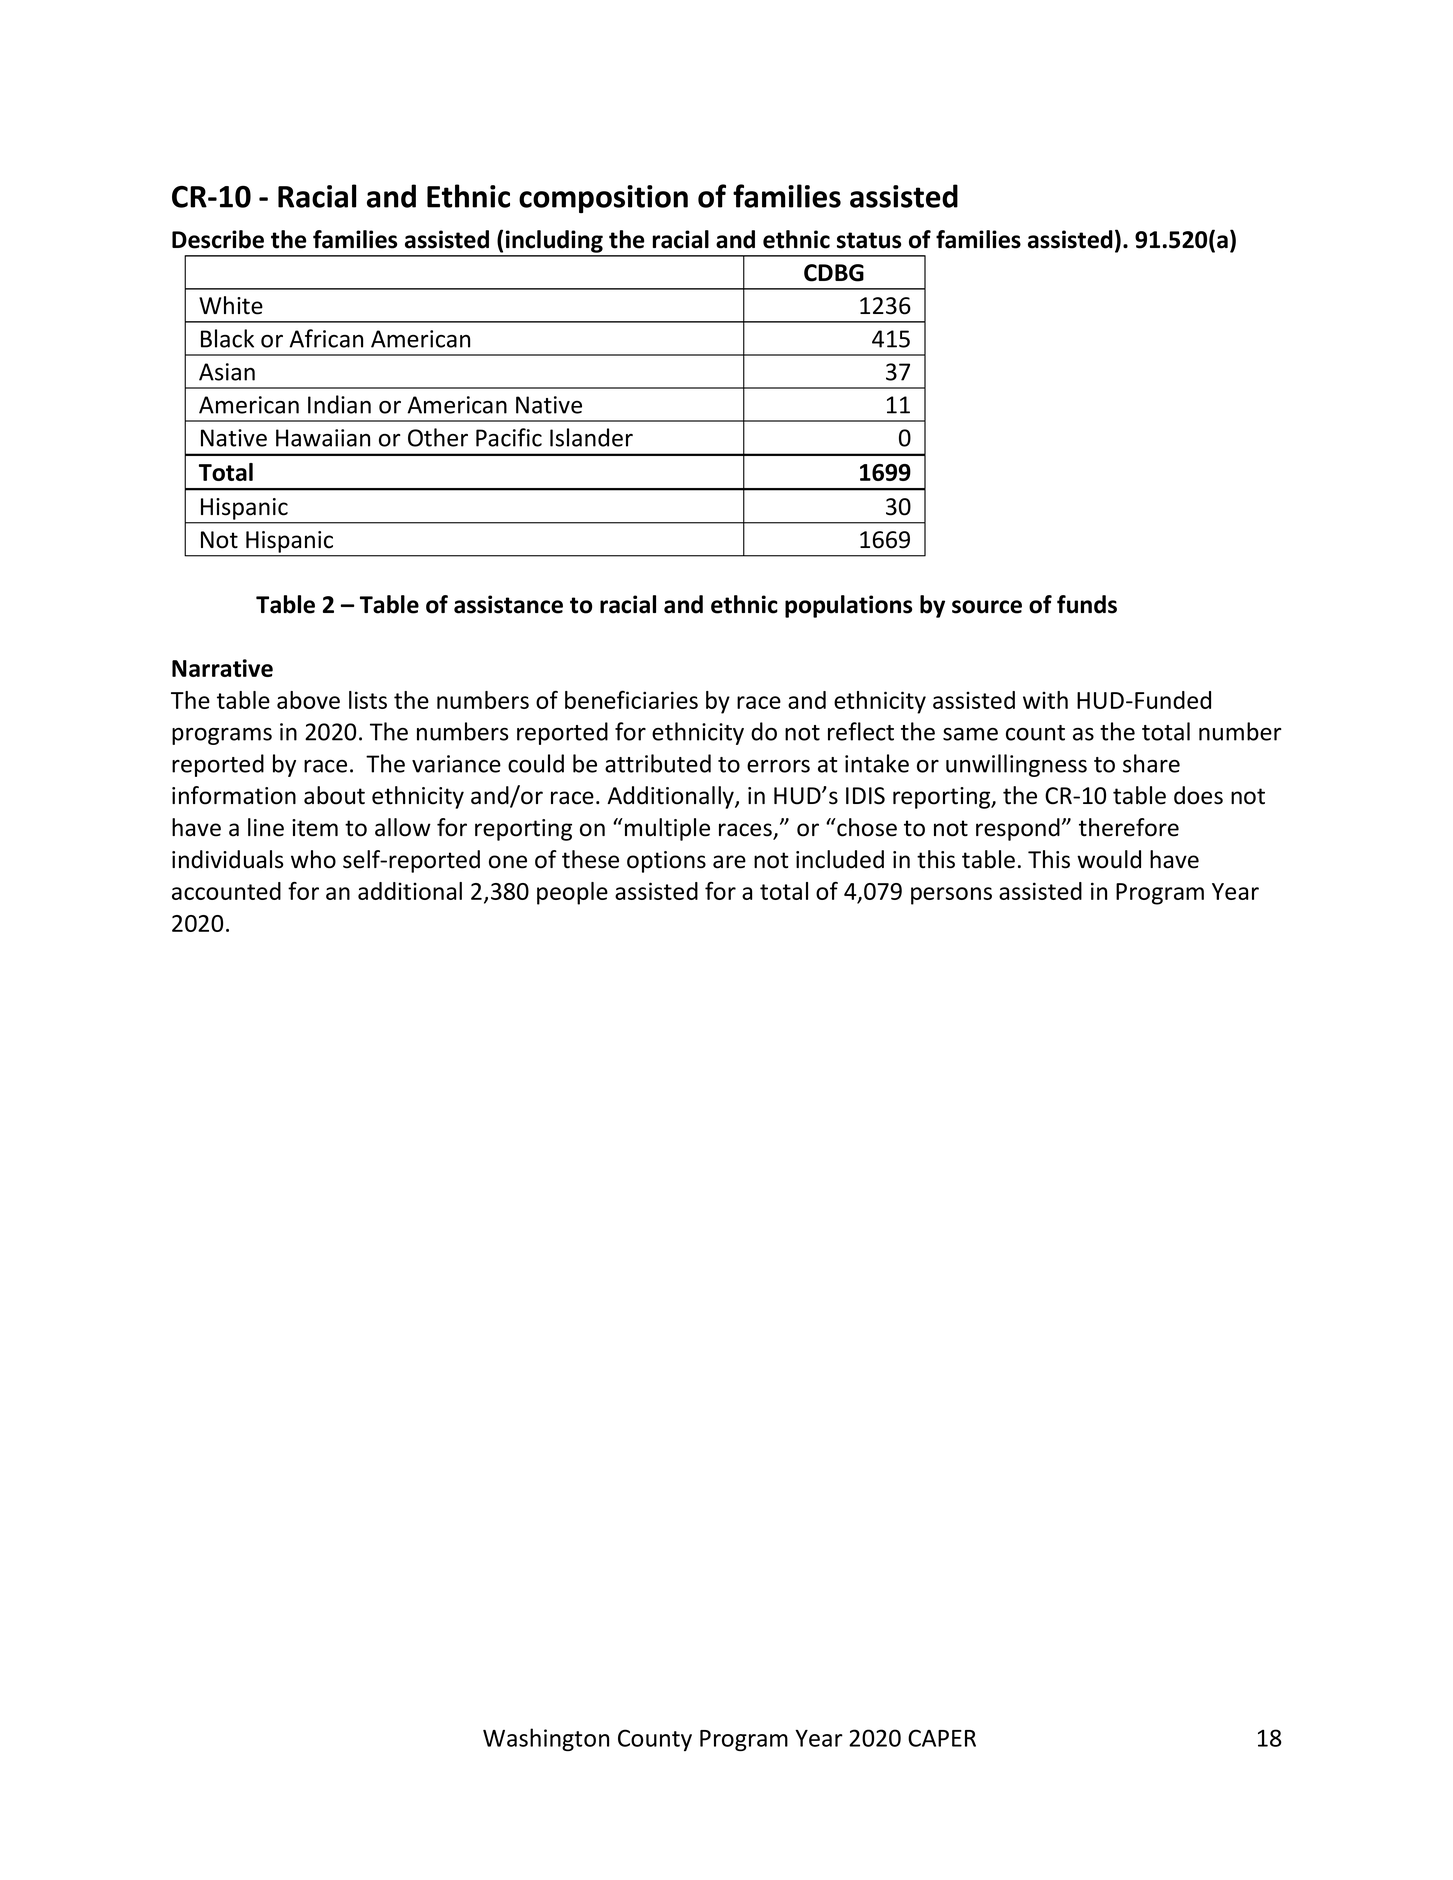  I want to click on with, so click(1045, 700).
